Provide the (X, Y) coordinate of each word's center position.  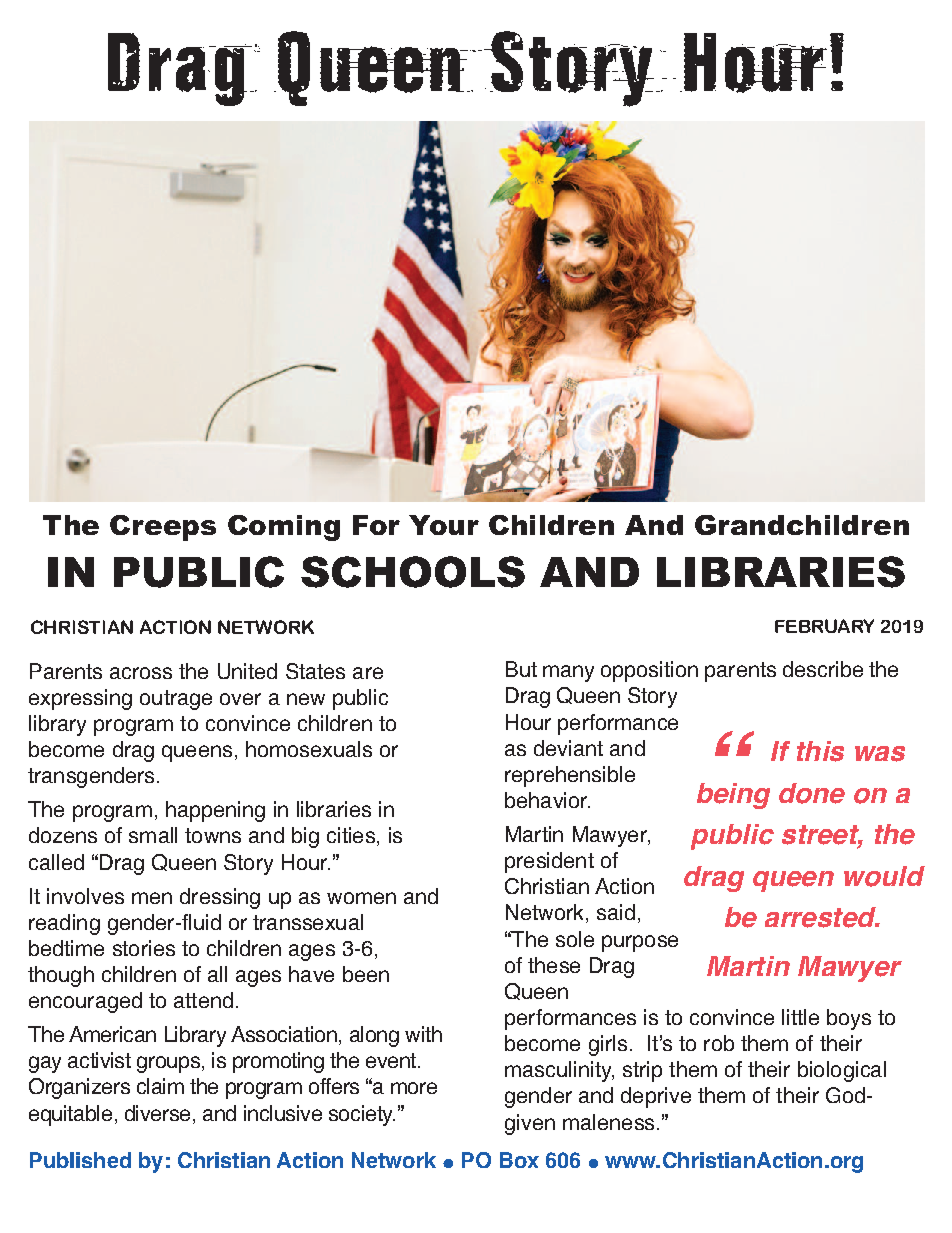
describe (823, 669)
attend (203, 1000)
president (549, 862)
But (521, 669)
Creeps (163, 528)
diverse (157, 1113)
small (153, 835)
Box (519, 1160)
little (800, 1017)
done (812, 793)
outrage (176, 700)
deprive (656, 1097)
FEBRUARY (824, 626)
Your (444, 525)
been (366, 974)
